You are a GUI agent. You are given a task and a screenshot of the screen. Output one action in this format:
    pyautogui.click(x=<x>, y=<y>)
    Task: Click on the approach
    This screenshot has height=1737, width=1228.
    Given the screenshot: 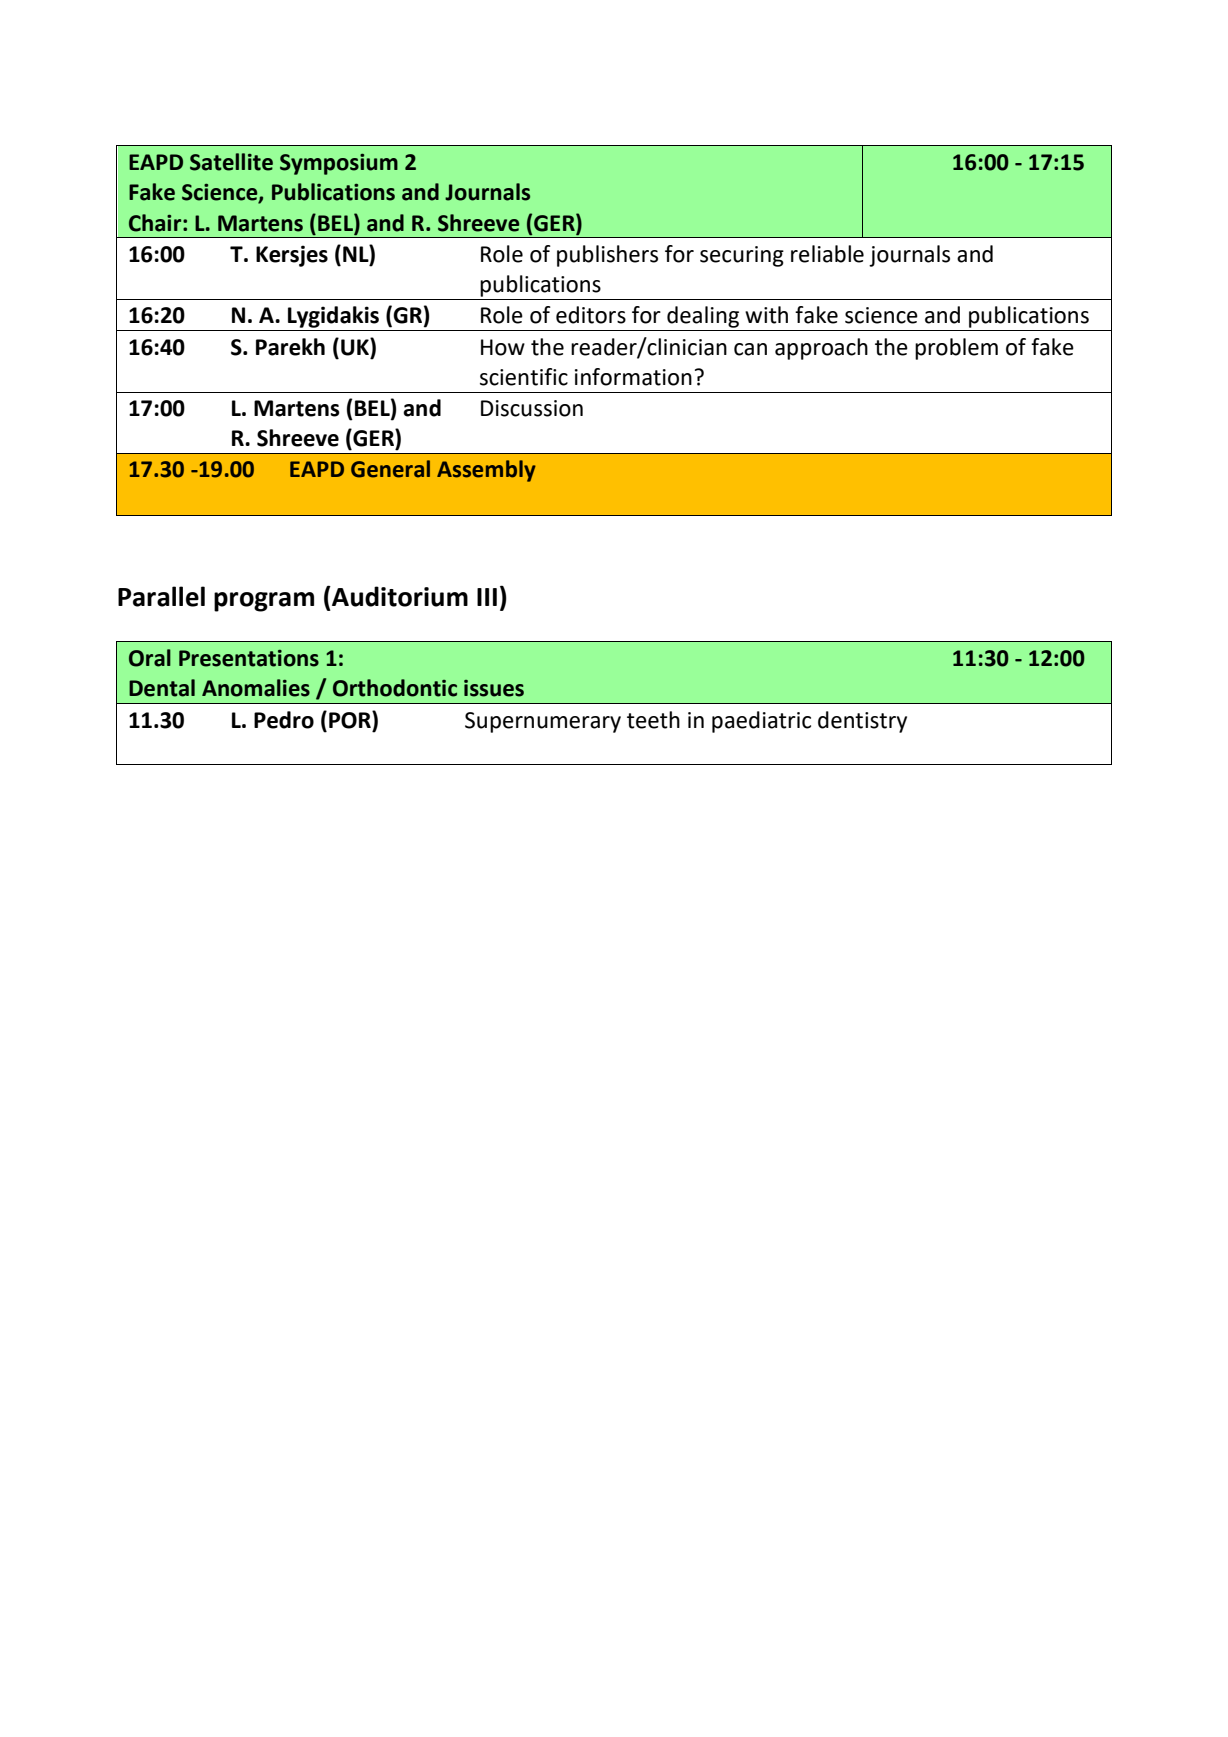 What is the action you would take?
    pyautogui.click(x=821, y=349)
